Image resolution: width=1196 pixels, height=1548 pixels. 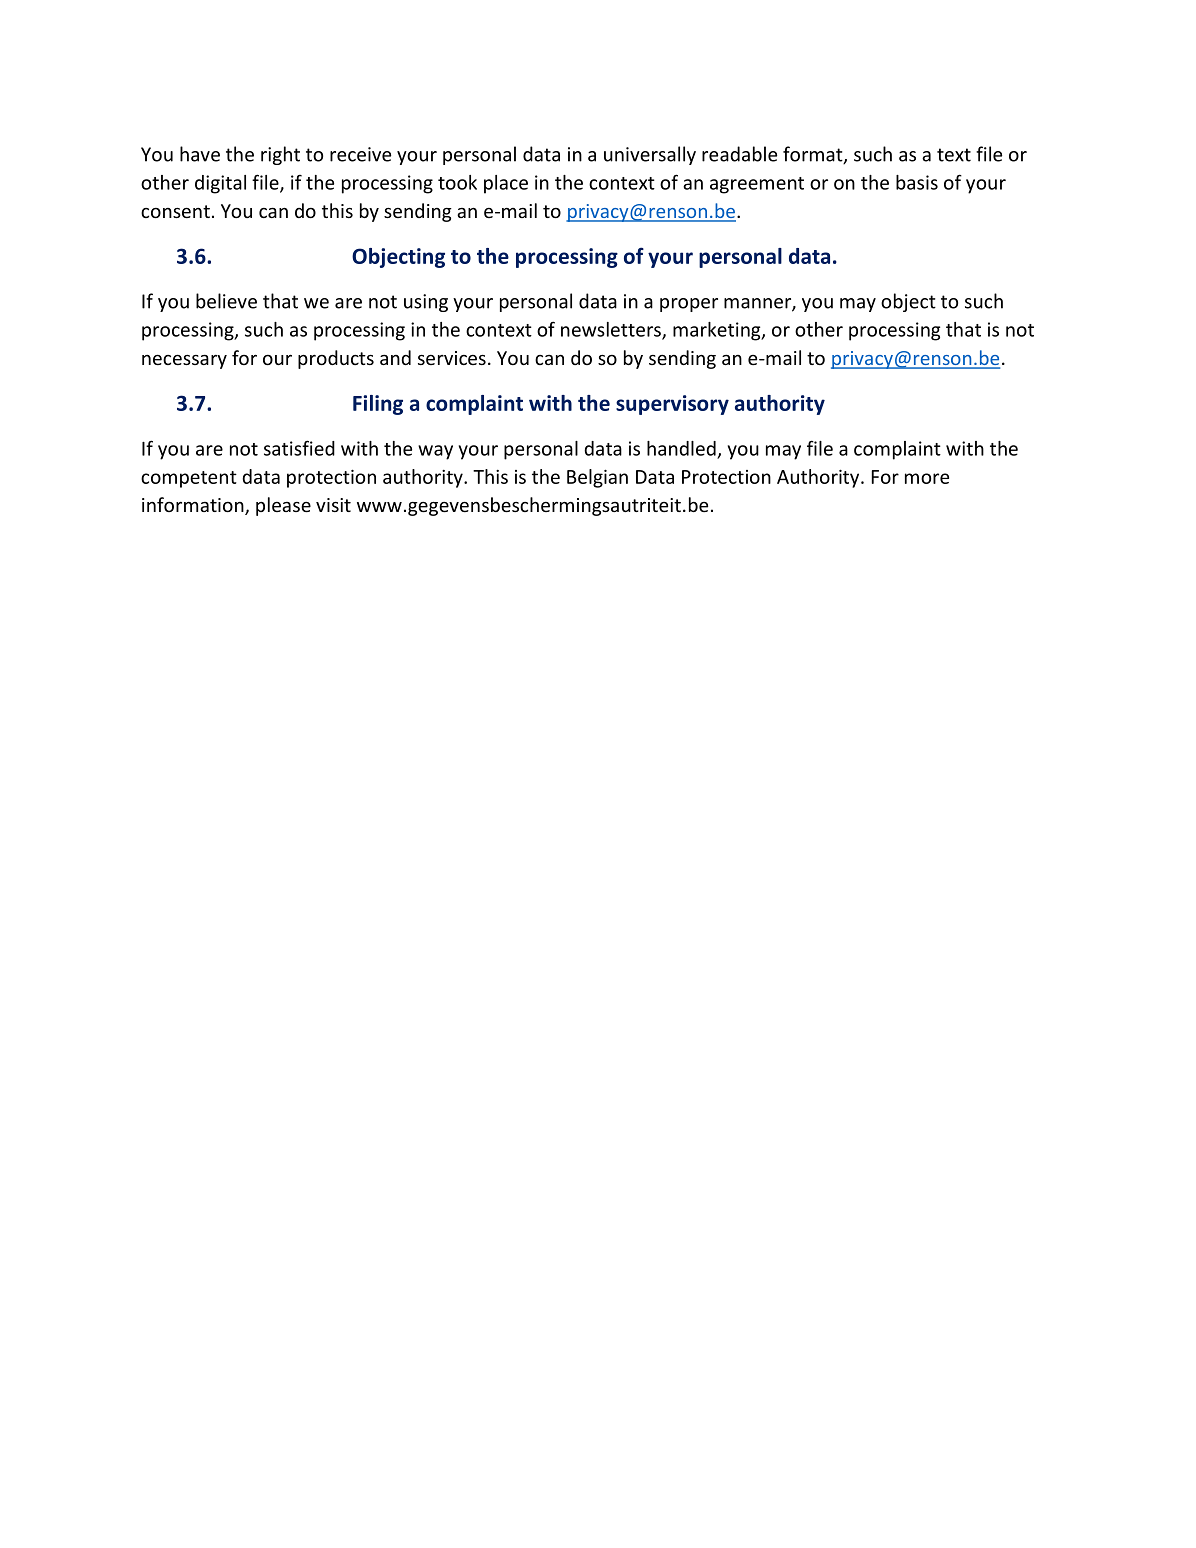 I want to click on readable, so click(x=739, y=154).
